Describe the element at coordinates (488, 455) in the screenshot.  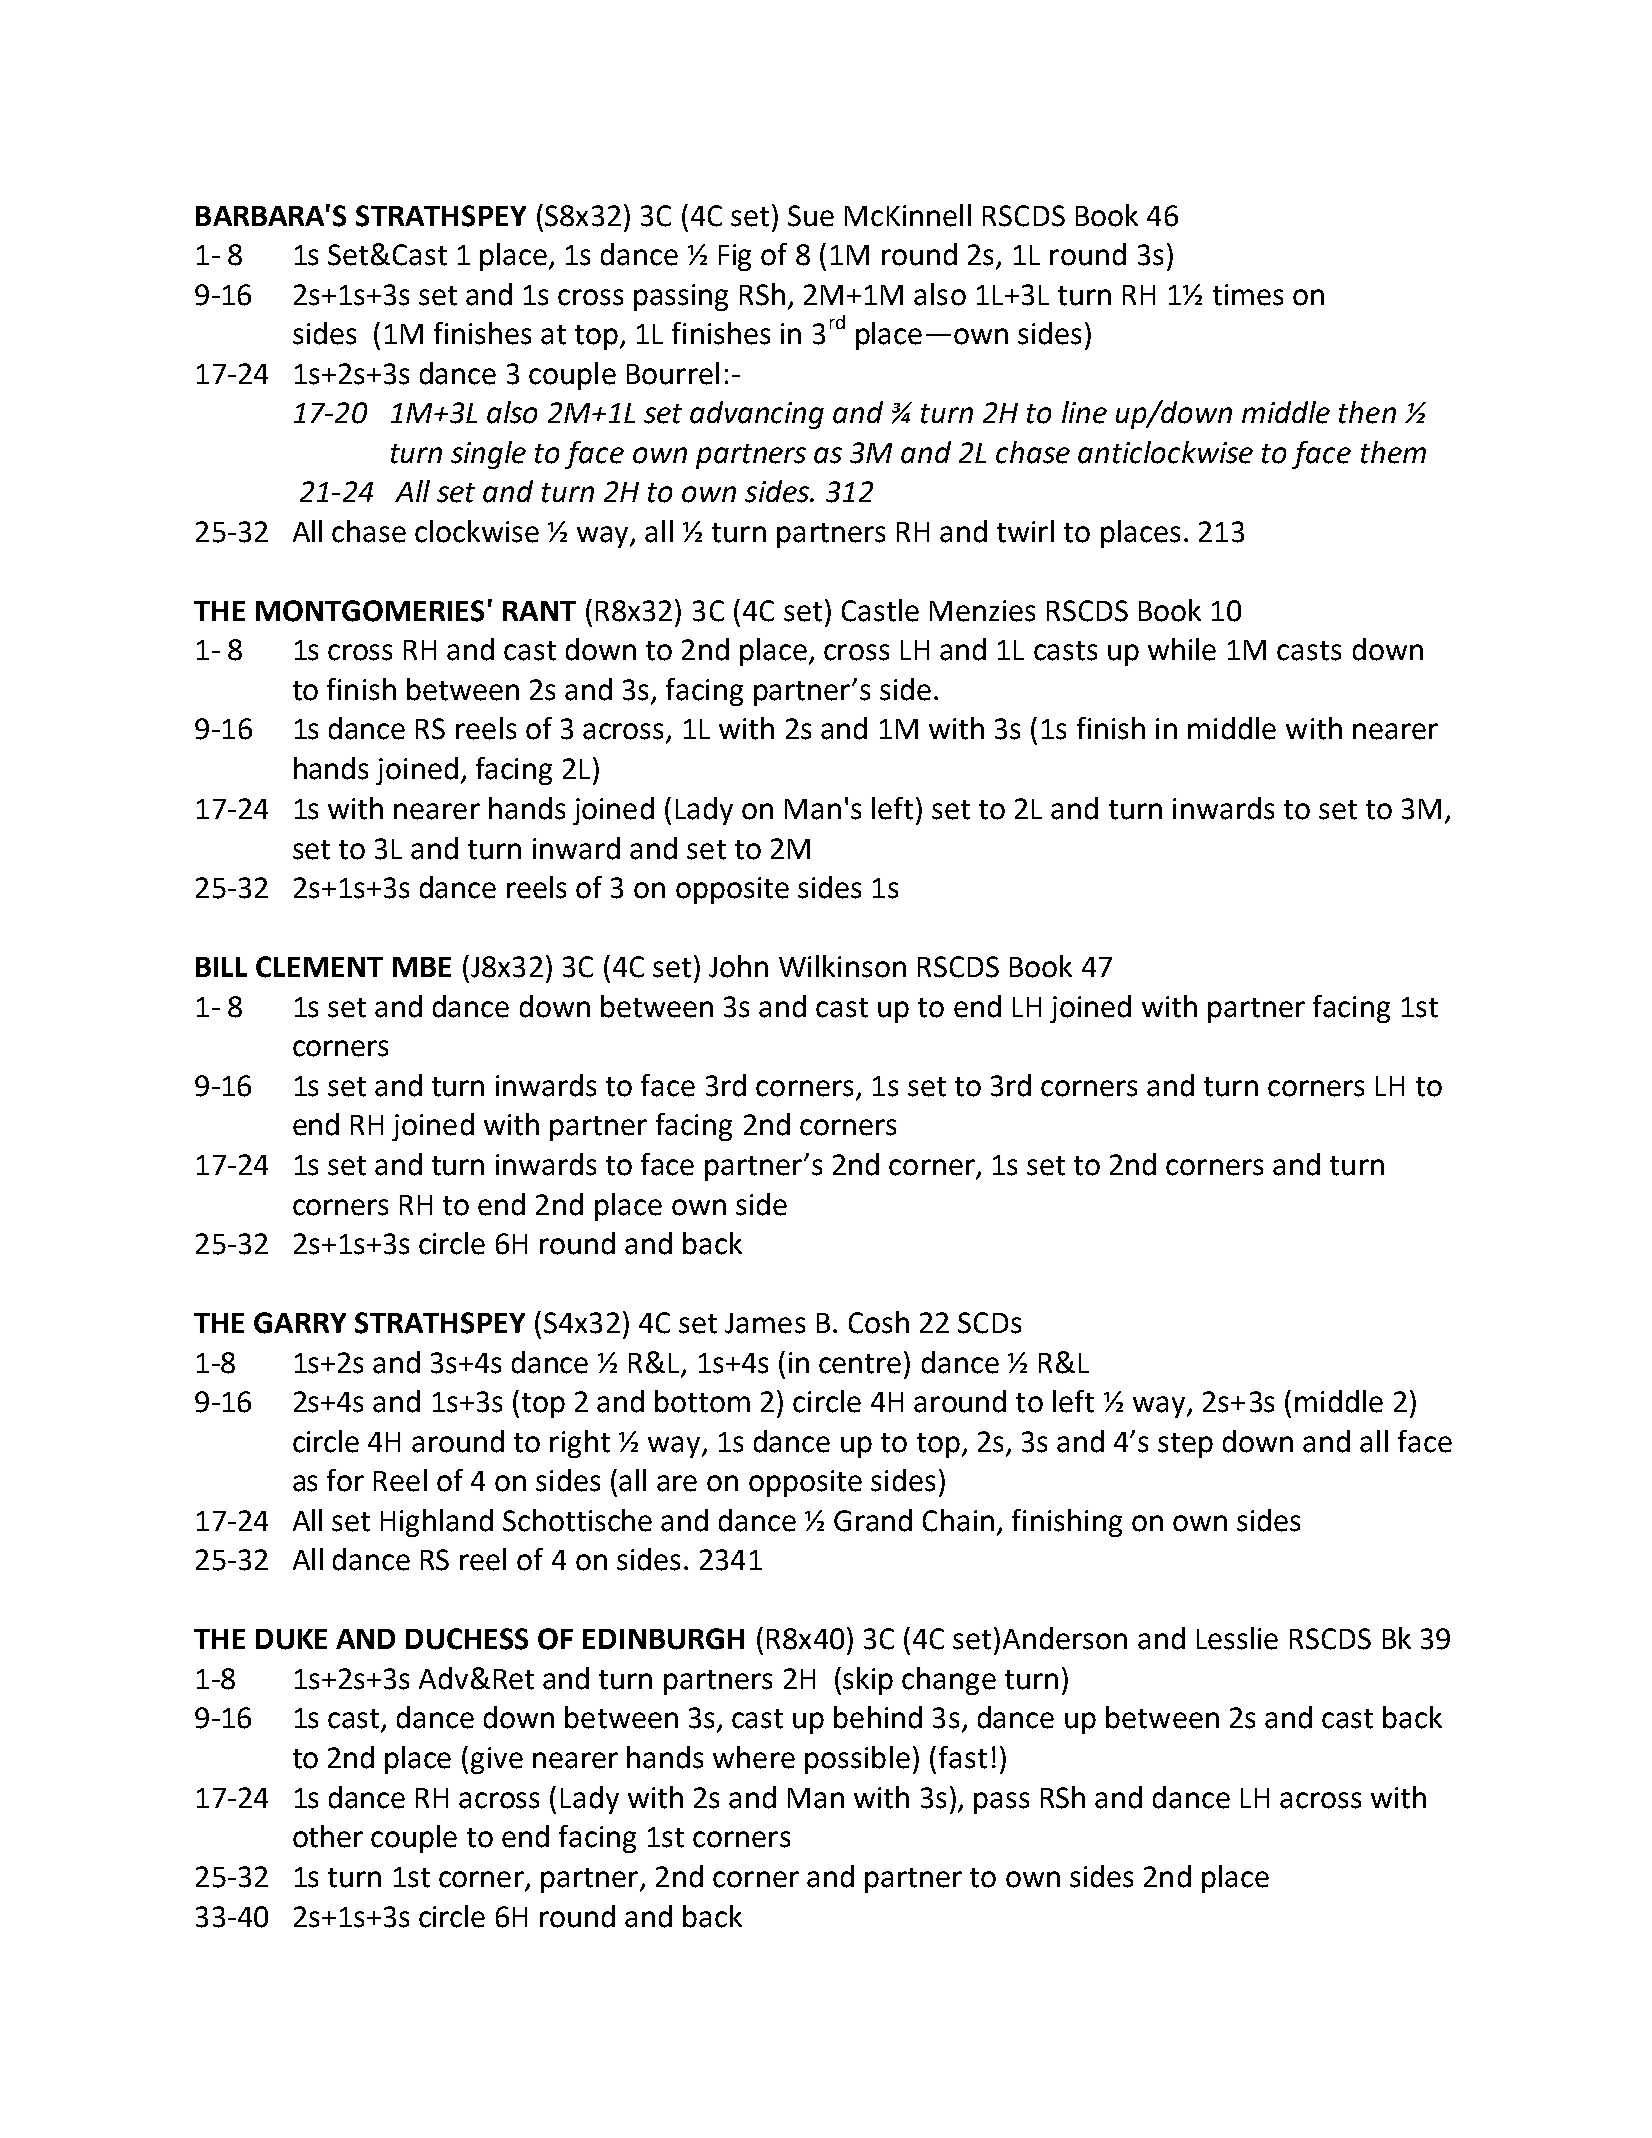
I see `single` at that location.
